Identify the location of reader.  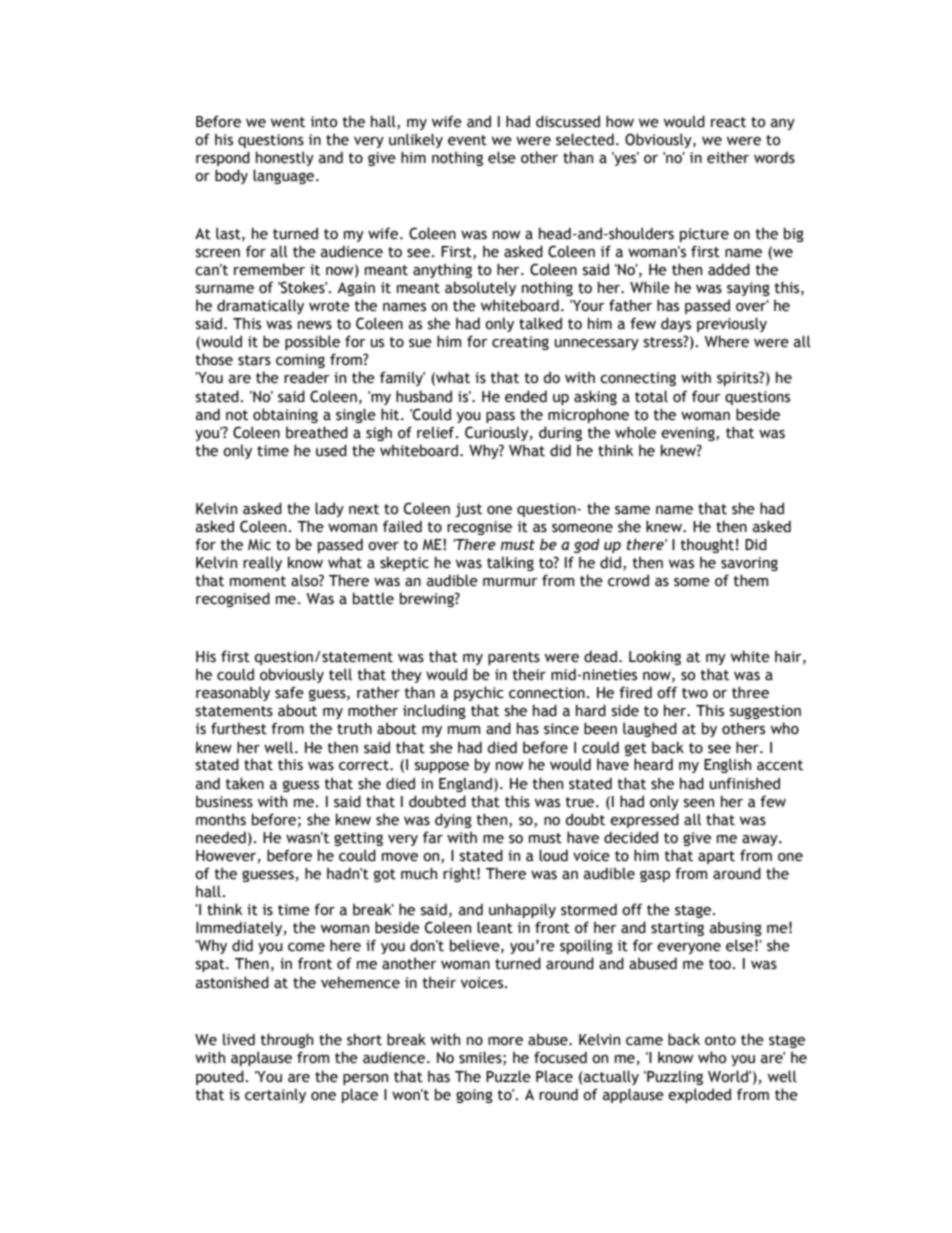
(307, 377).
